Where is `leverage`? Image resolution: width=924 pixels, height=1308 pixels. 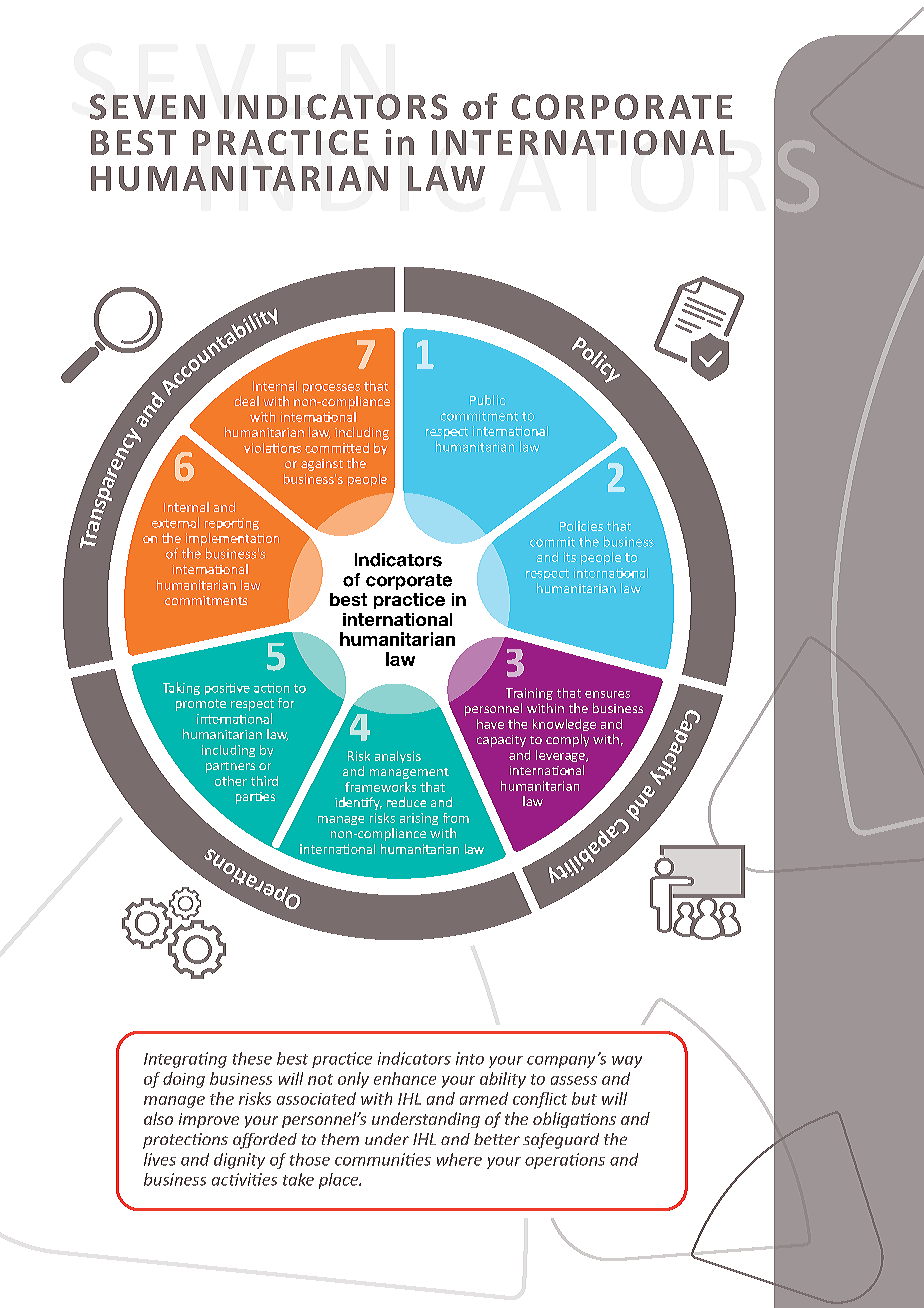 leverage is located at coordinates (561, 756).
